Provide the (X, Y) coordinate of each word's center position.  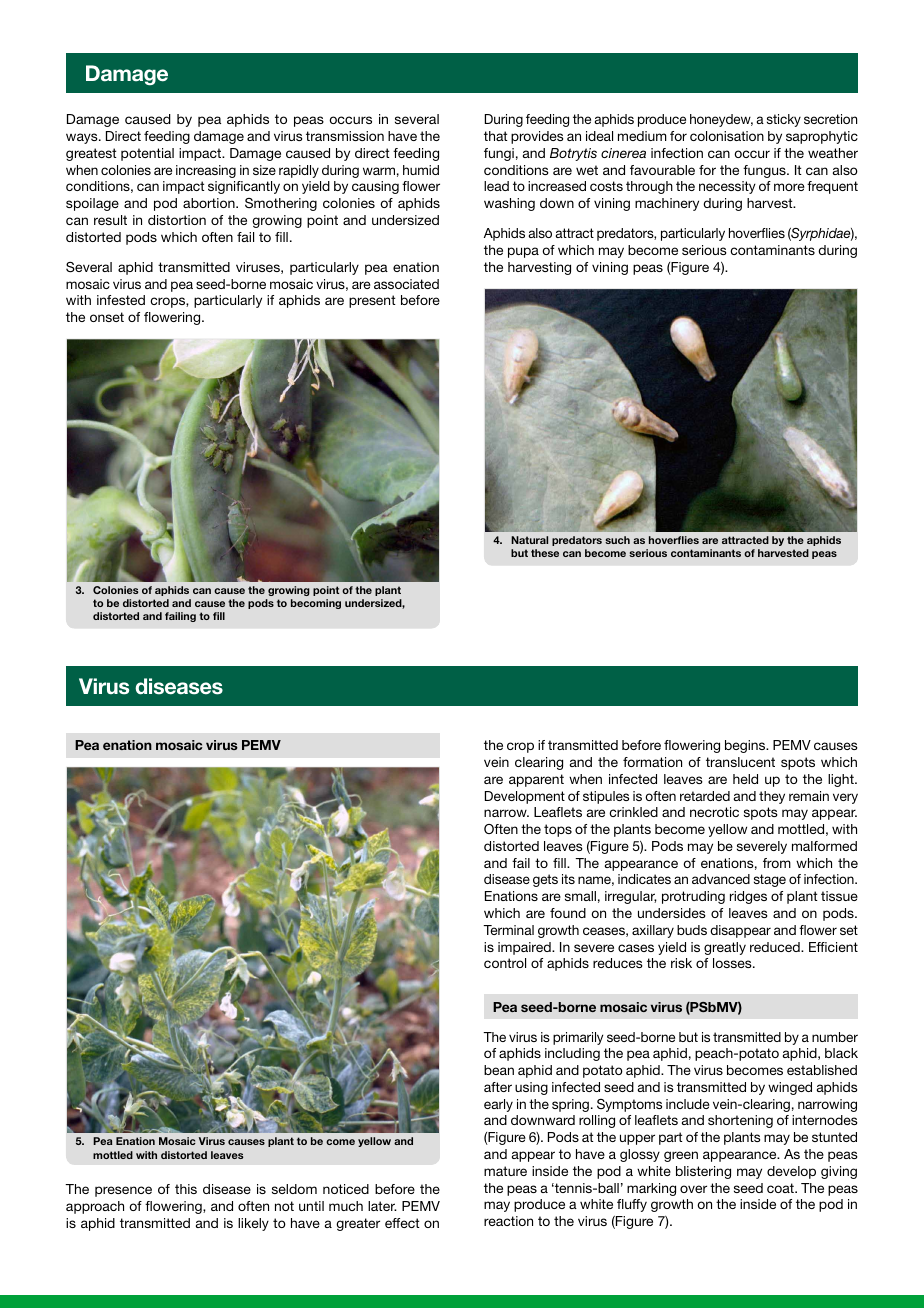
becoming (316, 604)
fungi (499, 154)
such (617, 540)
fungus (765, 171)
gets (545, 880)
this (186, 1189)
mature (505, 1171)
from (777, 863)
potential (147, 154)
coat (781, 1188)
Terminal (508, 930)
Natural (529, 540)
